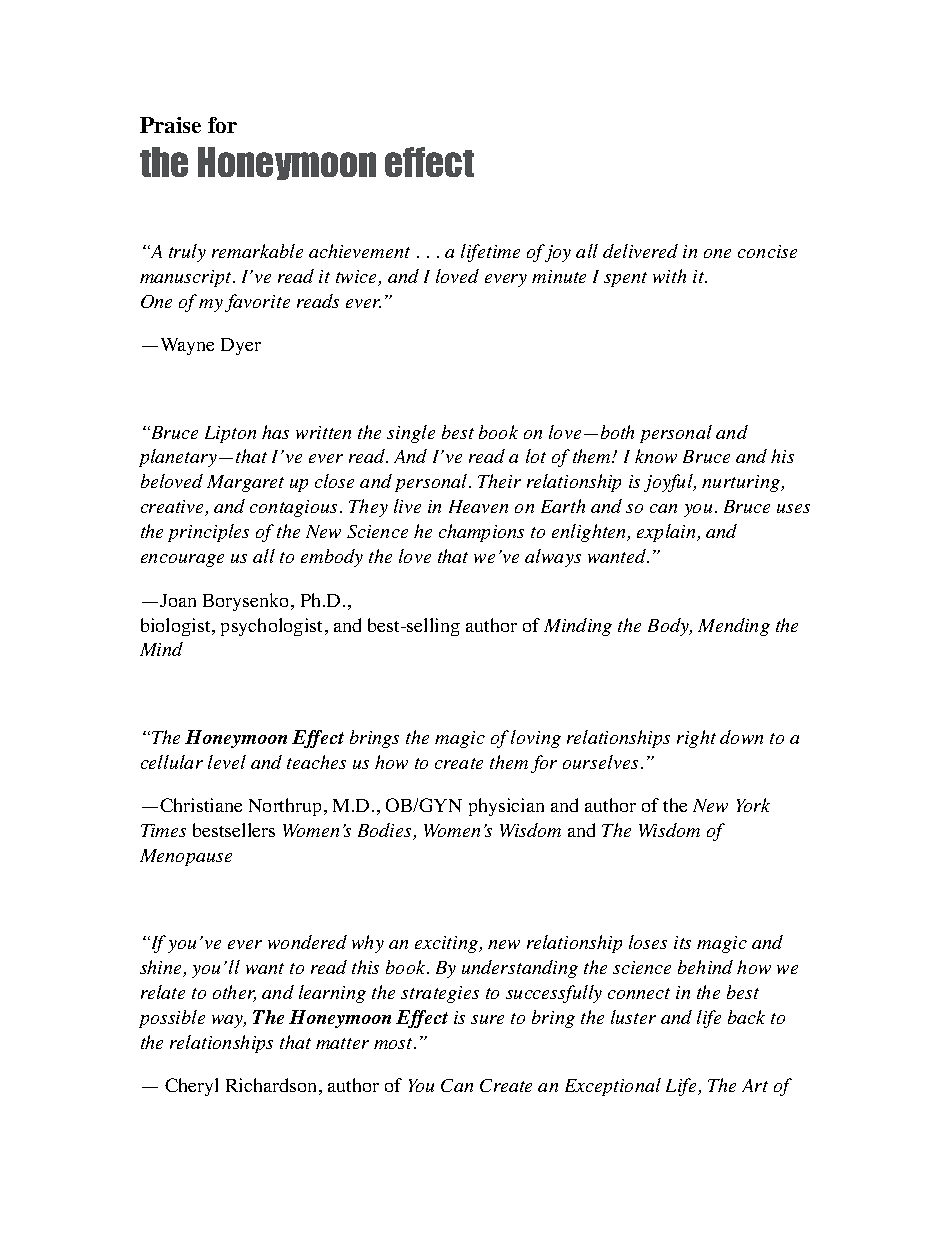 The height and width of the screenshot is (1233, 952). Describe the element at coordinates (487, 1019) in the screenshot. I see `sure` at that location.
